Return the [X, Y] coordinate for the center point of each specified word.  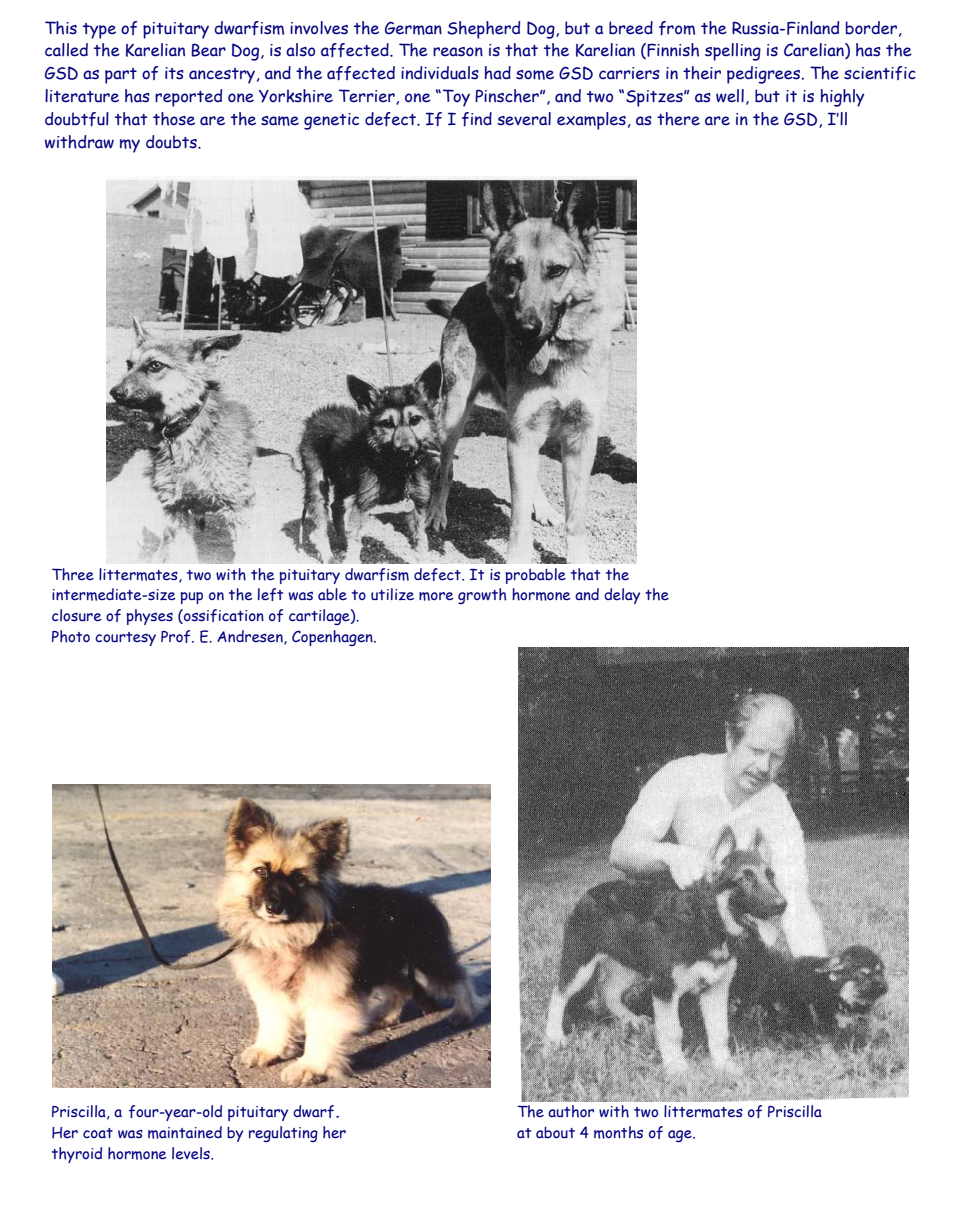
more [436, 596]
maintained [185, 1132]
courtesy [125, 639]
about [555, 1132]
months [618, 1132]
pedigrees [765, 75]
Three [73, 574]
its [174, 73]
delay [622, 596]
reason [458, 52]
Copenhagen [333, 638]
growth [482, 596]
